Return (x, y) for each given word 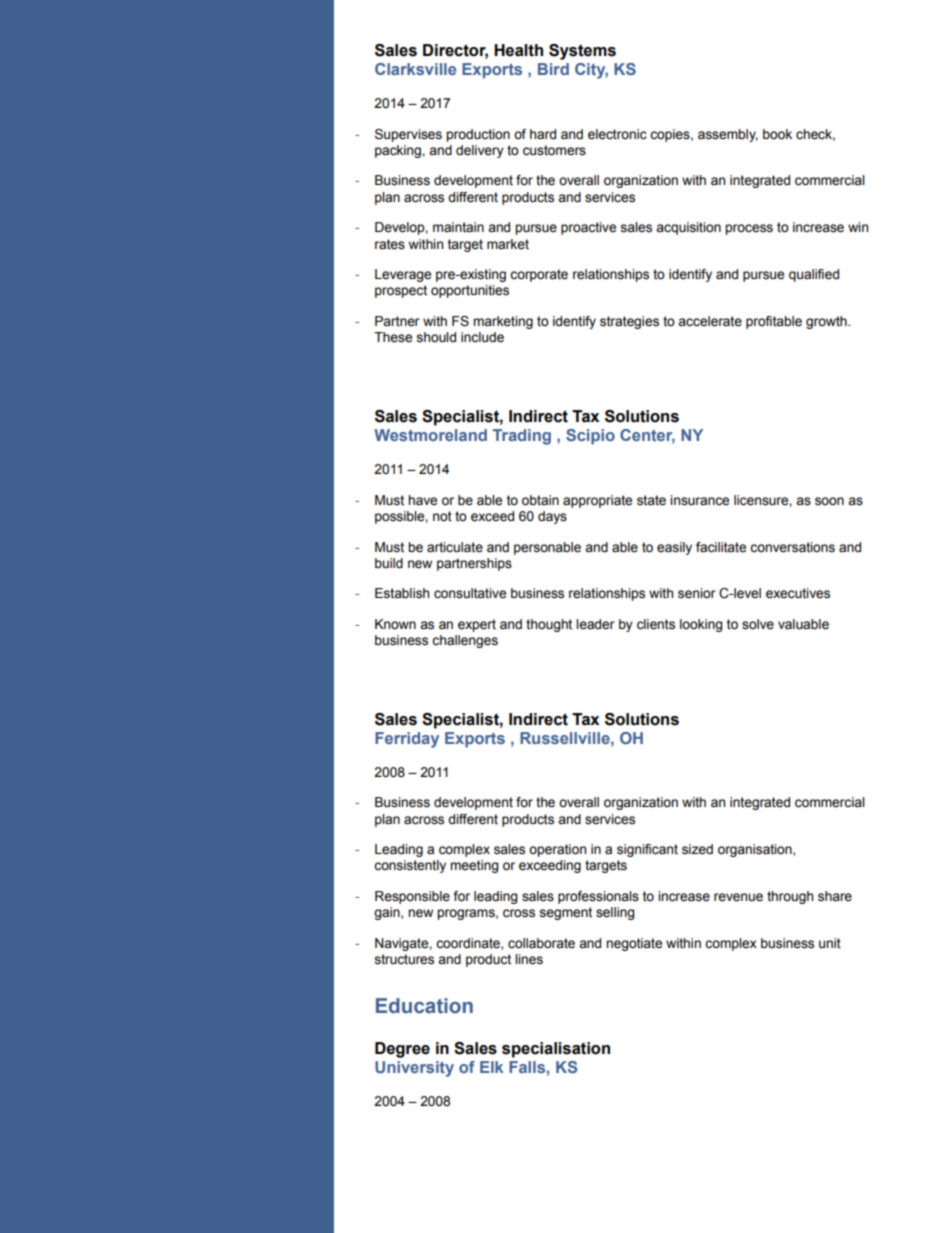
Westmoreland (430, 435)
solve (758, 624)
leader (595, 624)
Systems (582, 52)
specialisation (556, 1050)
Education (424, 1006)
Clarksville (415, 69)
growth (827, 322)
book (777, 134)
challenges (465, 641)
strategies (629, 322)
